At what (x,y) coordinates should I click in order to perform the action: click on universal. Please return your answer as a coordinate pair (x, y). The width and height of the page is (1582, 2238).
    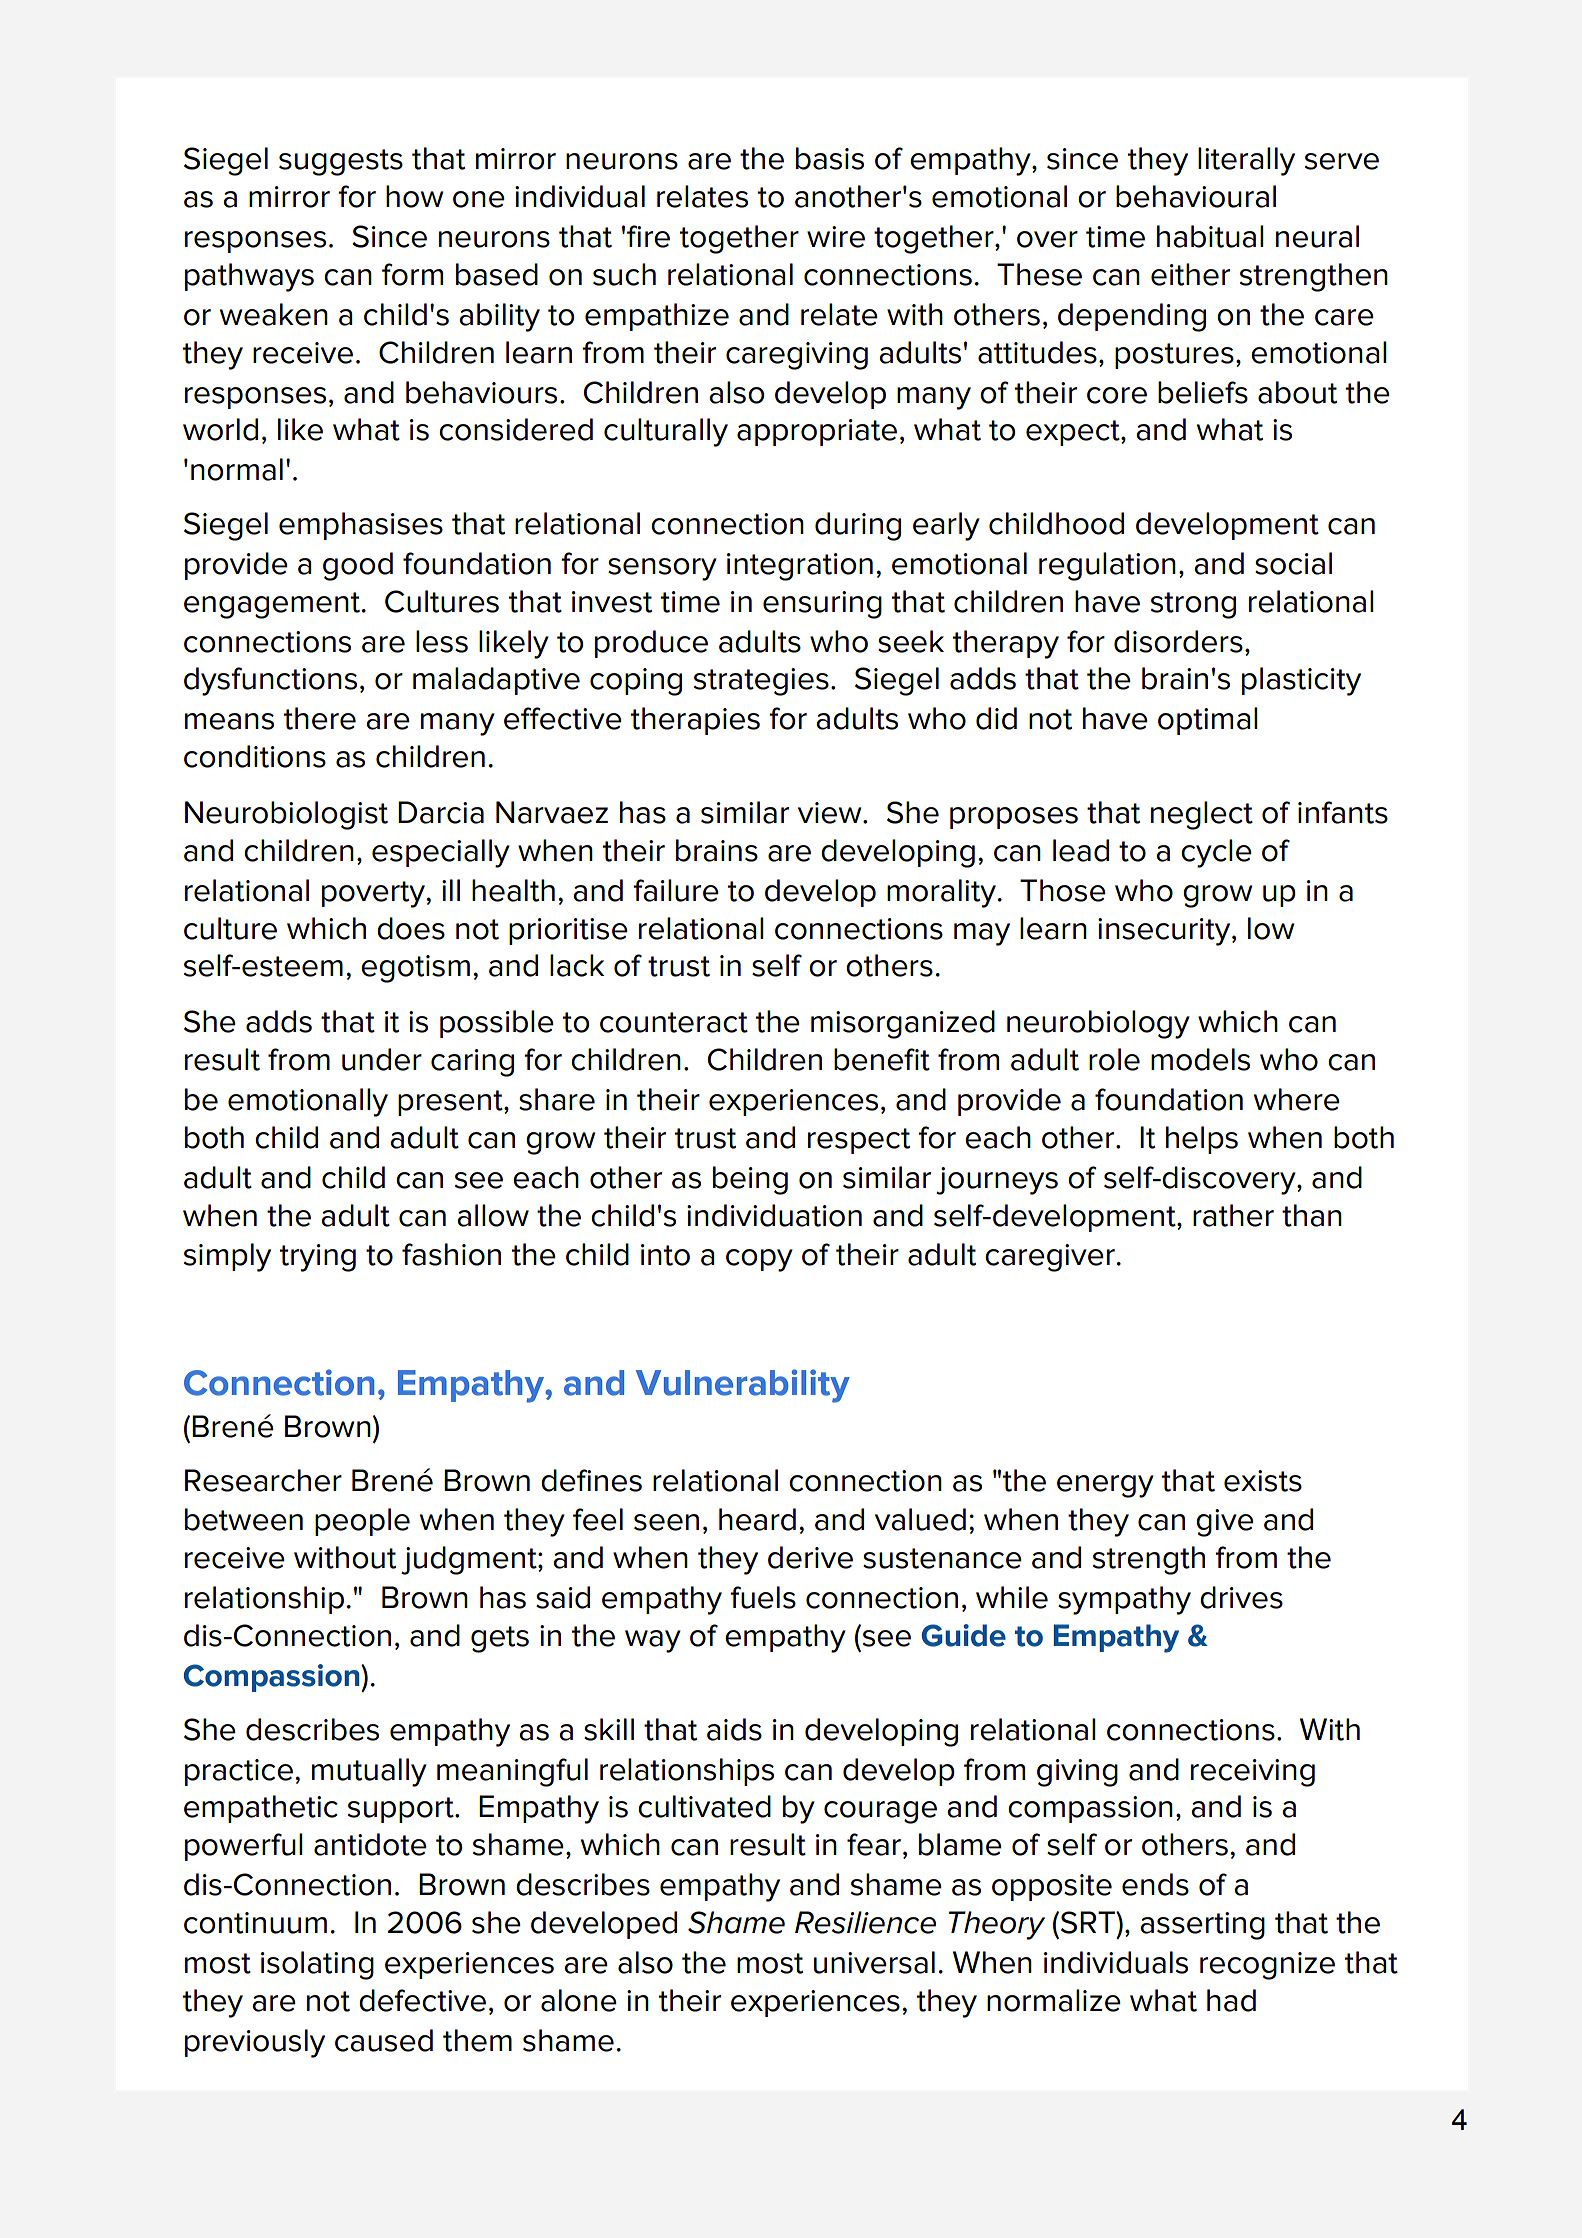
    Looking at the image, I should click on (874, 1962).
